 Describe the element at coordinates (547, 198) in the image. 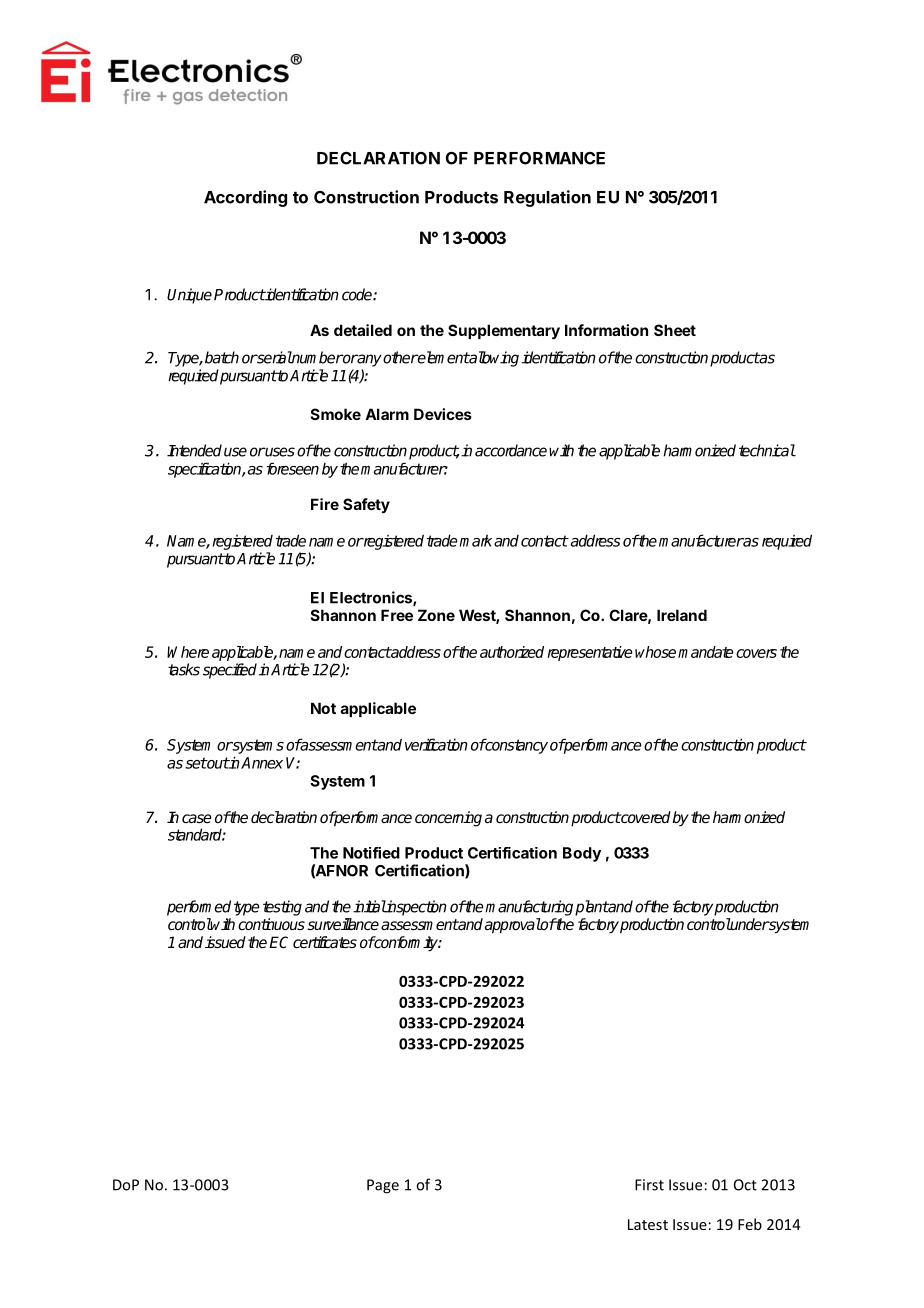

I see `Regulation` at that location.
